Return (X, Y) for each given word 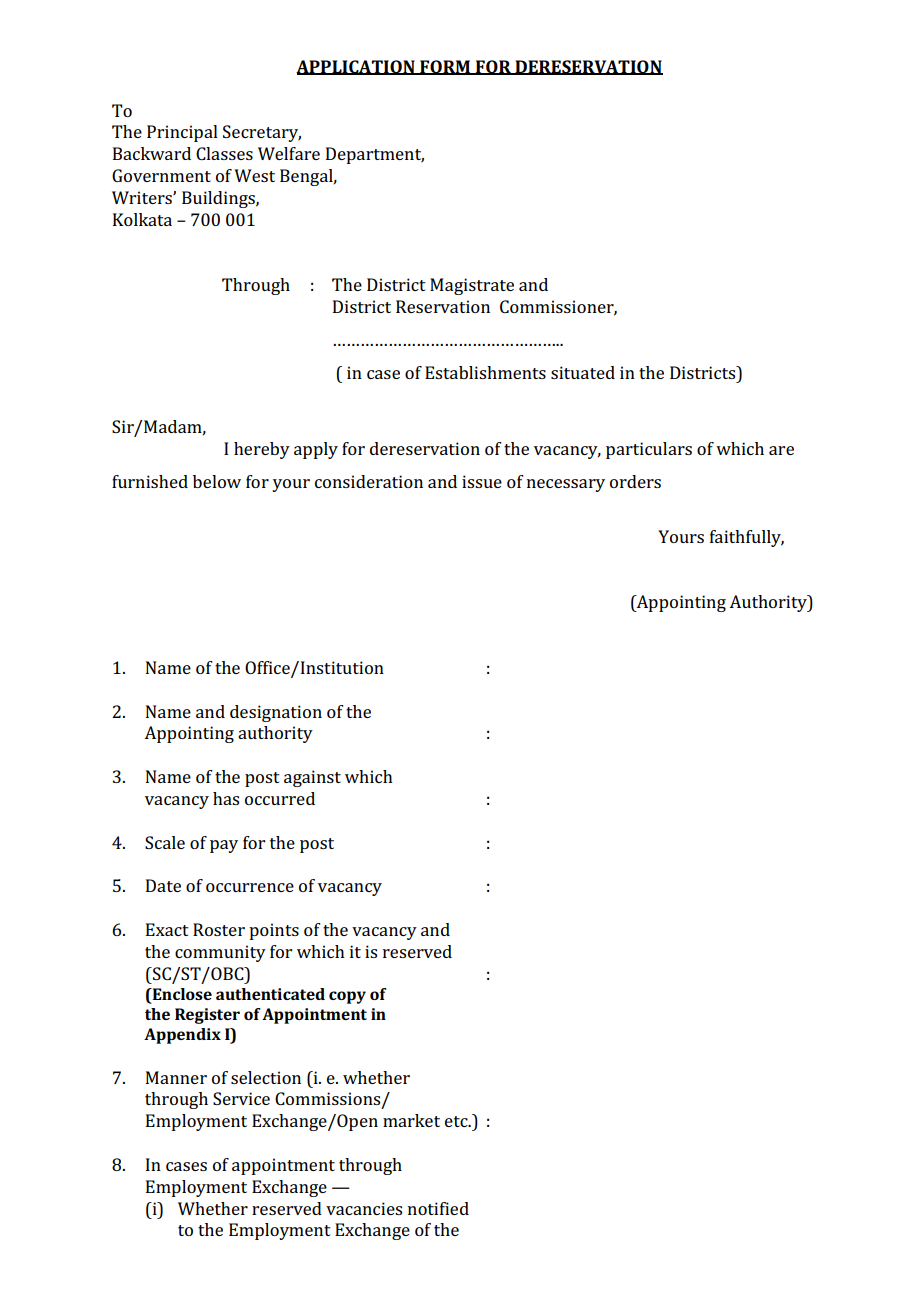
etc (457, 1121)
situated (583, 372)
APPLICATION (356, 67)
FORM (445, 67)
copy (347, 997)
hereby (262, 450)
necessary (566, 485)
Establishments (485, 372)
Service (241, 1098)
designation (276, 713)
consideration (369, 481)
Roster (219, 929)
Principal (182, 133)
